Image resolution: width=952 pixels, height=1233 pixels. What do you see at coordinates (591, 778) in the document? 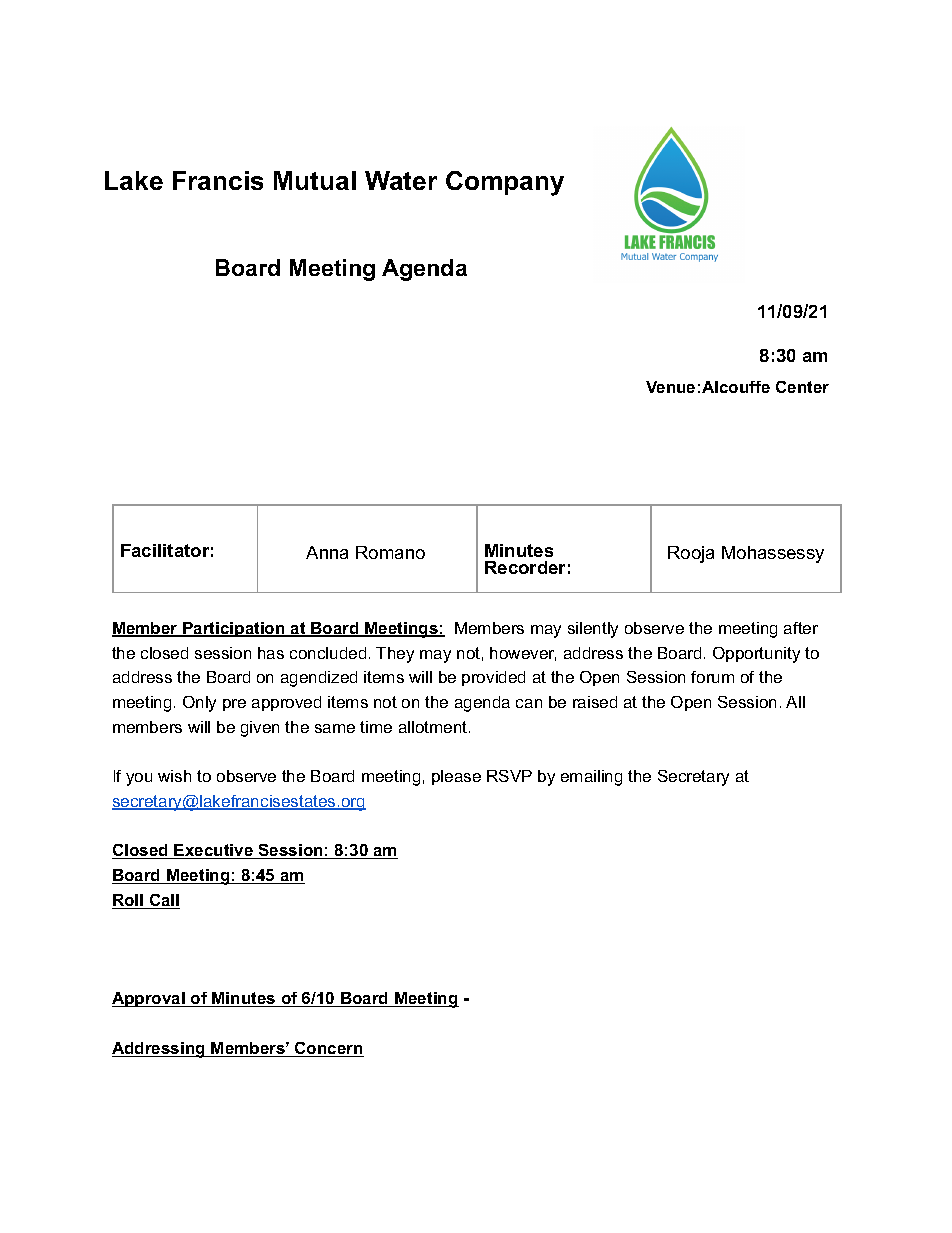
I see `emailing` at bounding box center [591, 778].
